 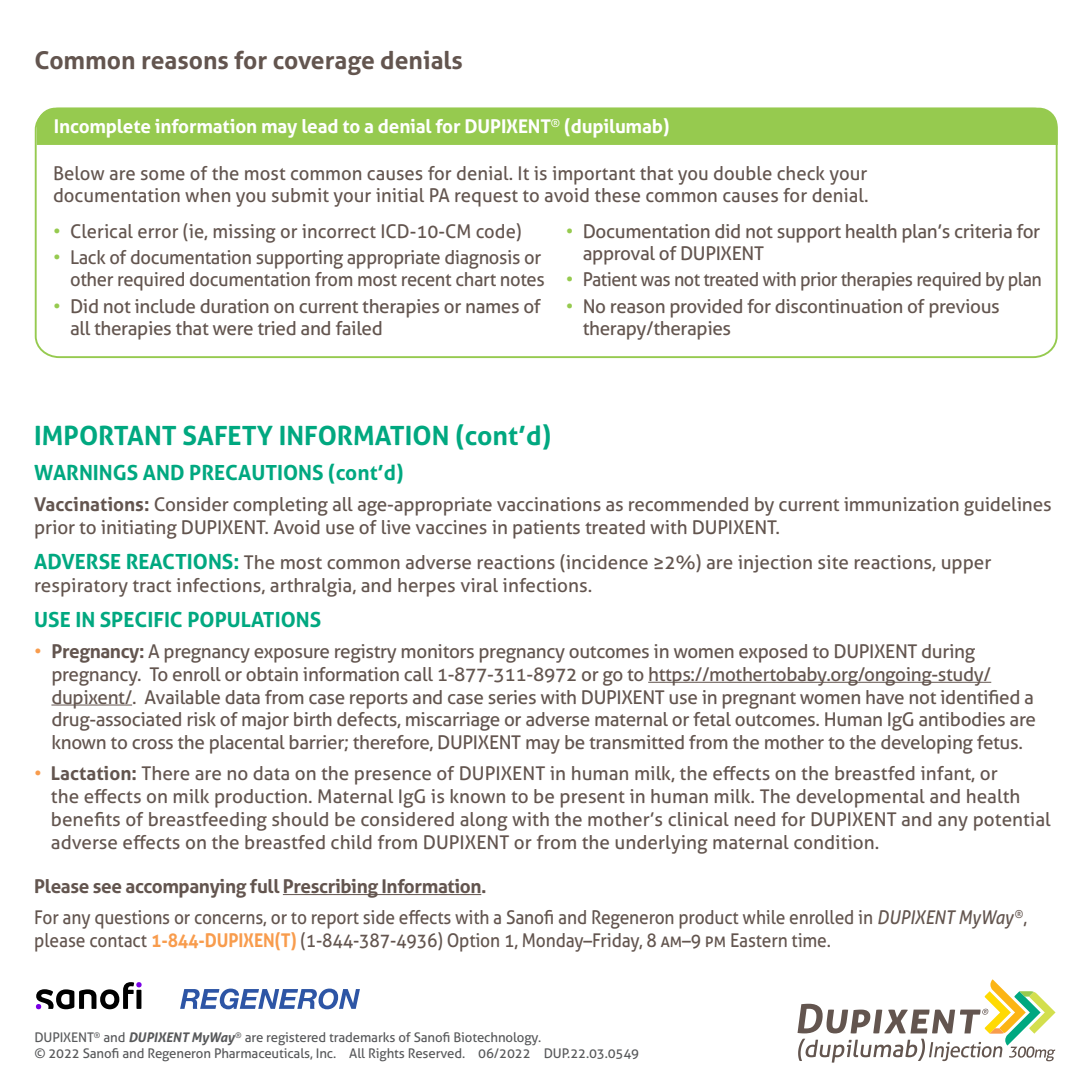 I want to click on time, so click(x=810, y=940).
